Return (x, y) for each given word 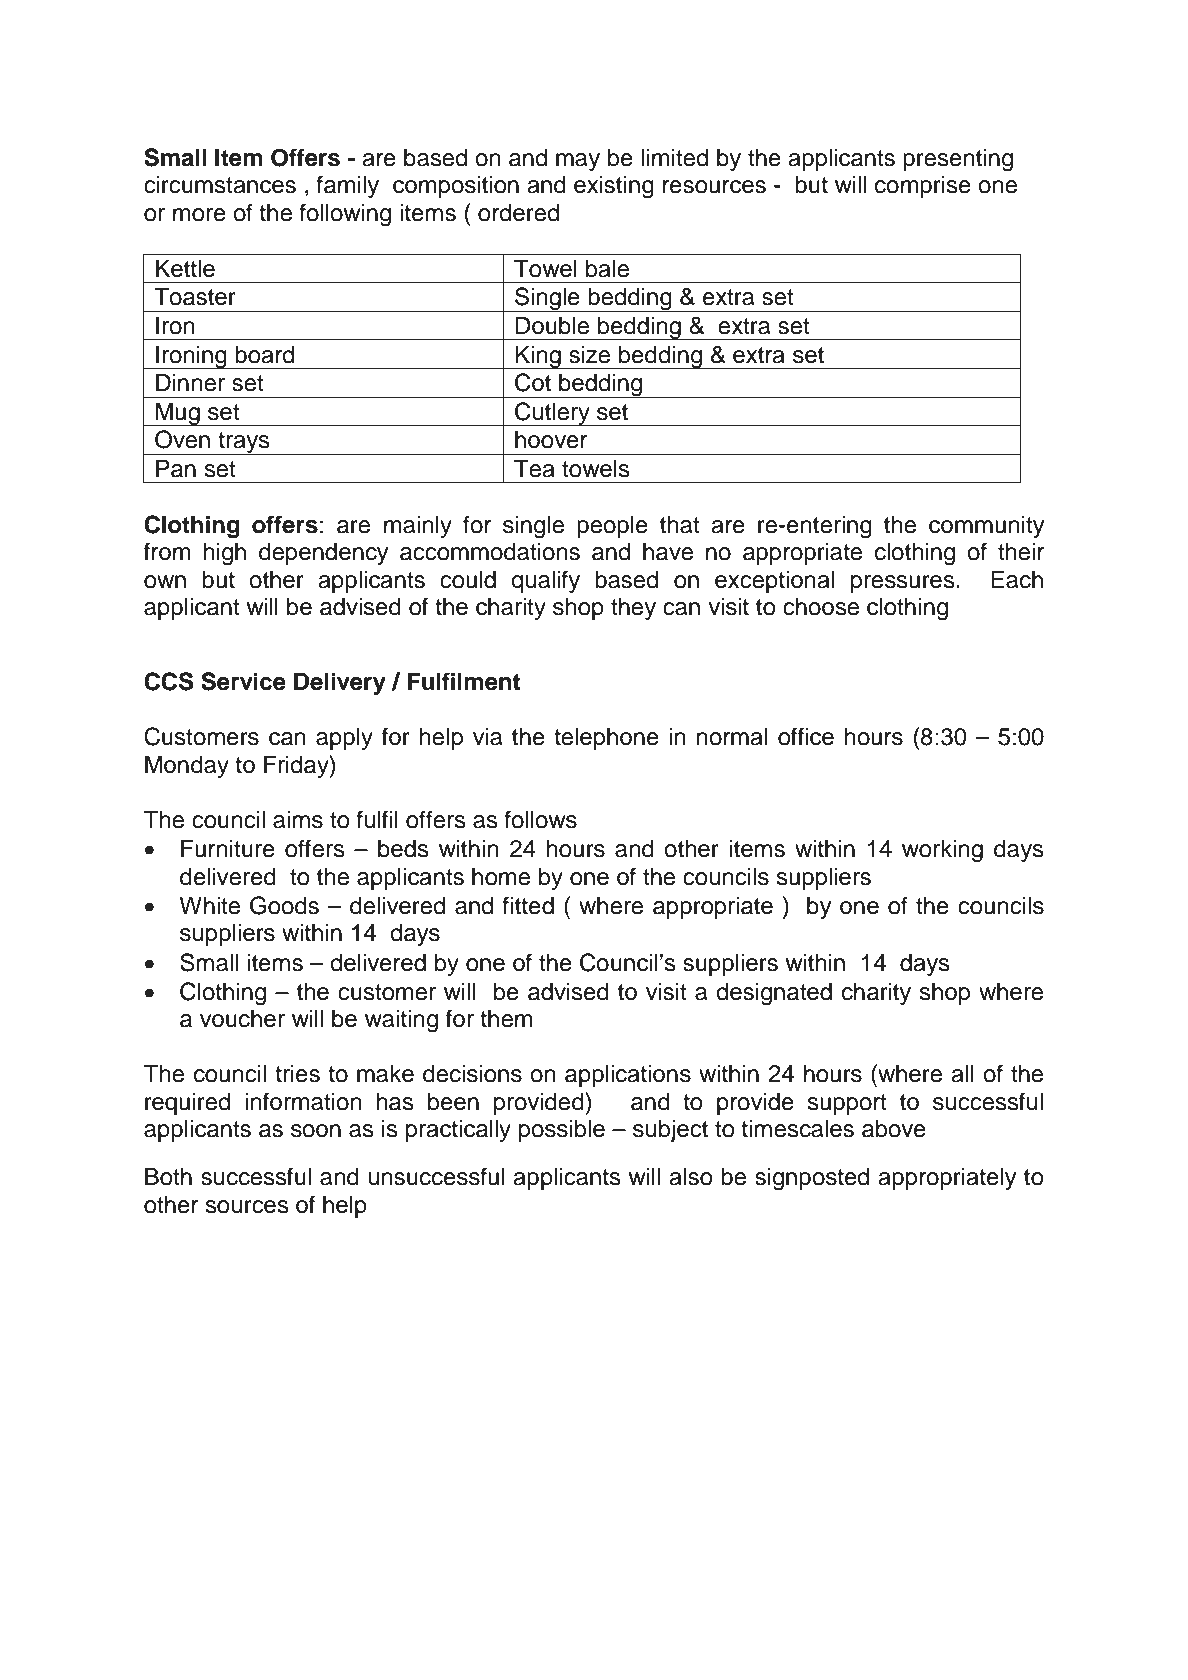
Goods (284, 905)
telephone (606, 738)
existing (614, 187)
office (806, 736)
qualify (545, 581)
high (224, 554)
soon (316, 1131)
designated (774, 994)
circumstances (220, 185)
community (986, 526)
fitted (528, 905)
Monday (187, 766)
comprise (923, 186)
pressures (904, 584)
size (589, 354)
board (264, 354)
